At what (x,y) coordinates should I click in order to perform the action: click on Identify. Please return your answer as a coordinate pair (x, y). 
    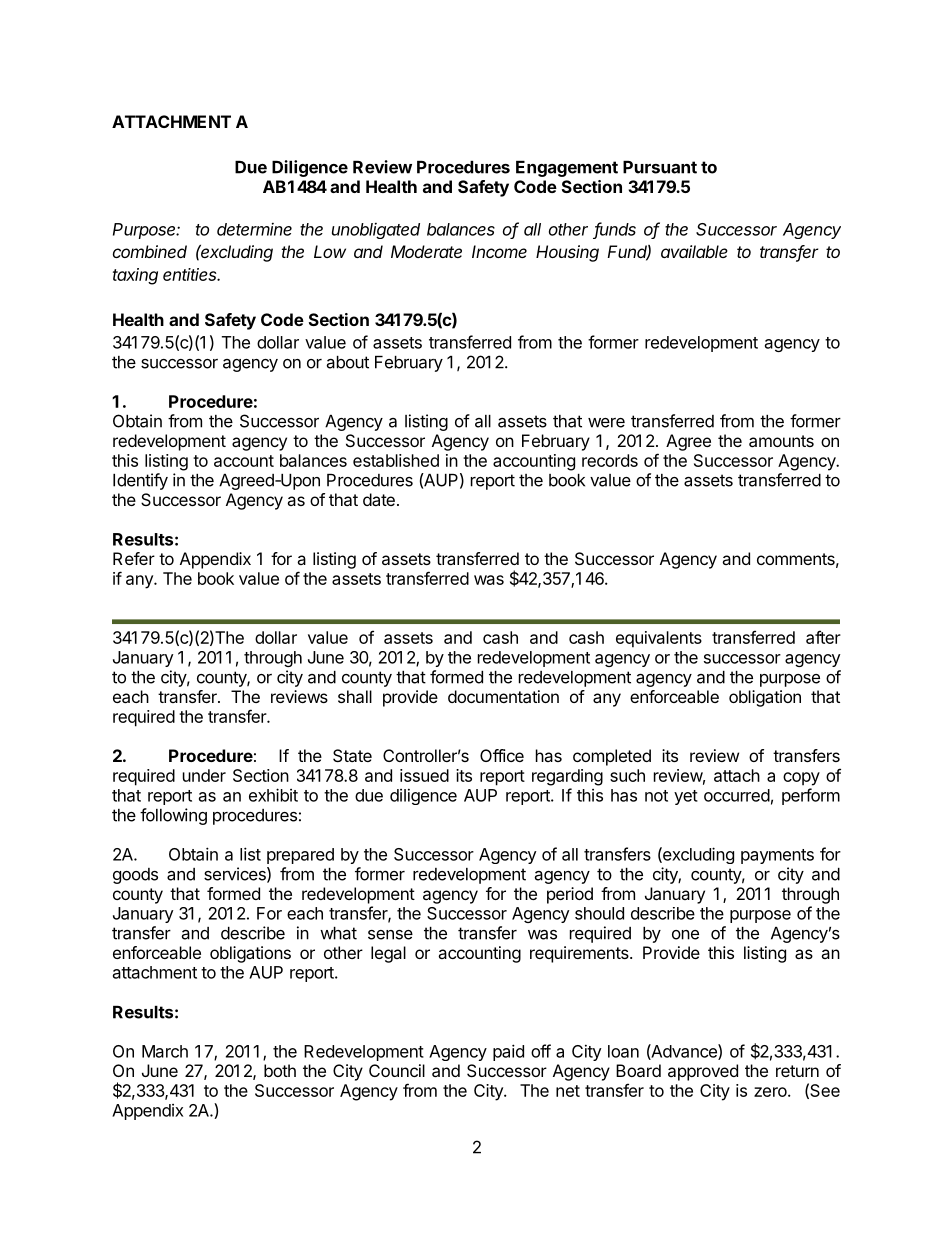
    Looking at the image, I should click on (140, 481).
